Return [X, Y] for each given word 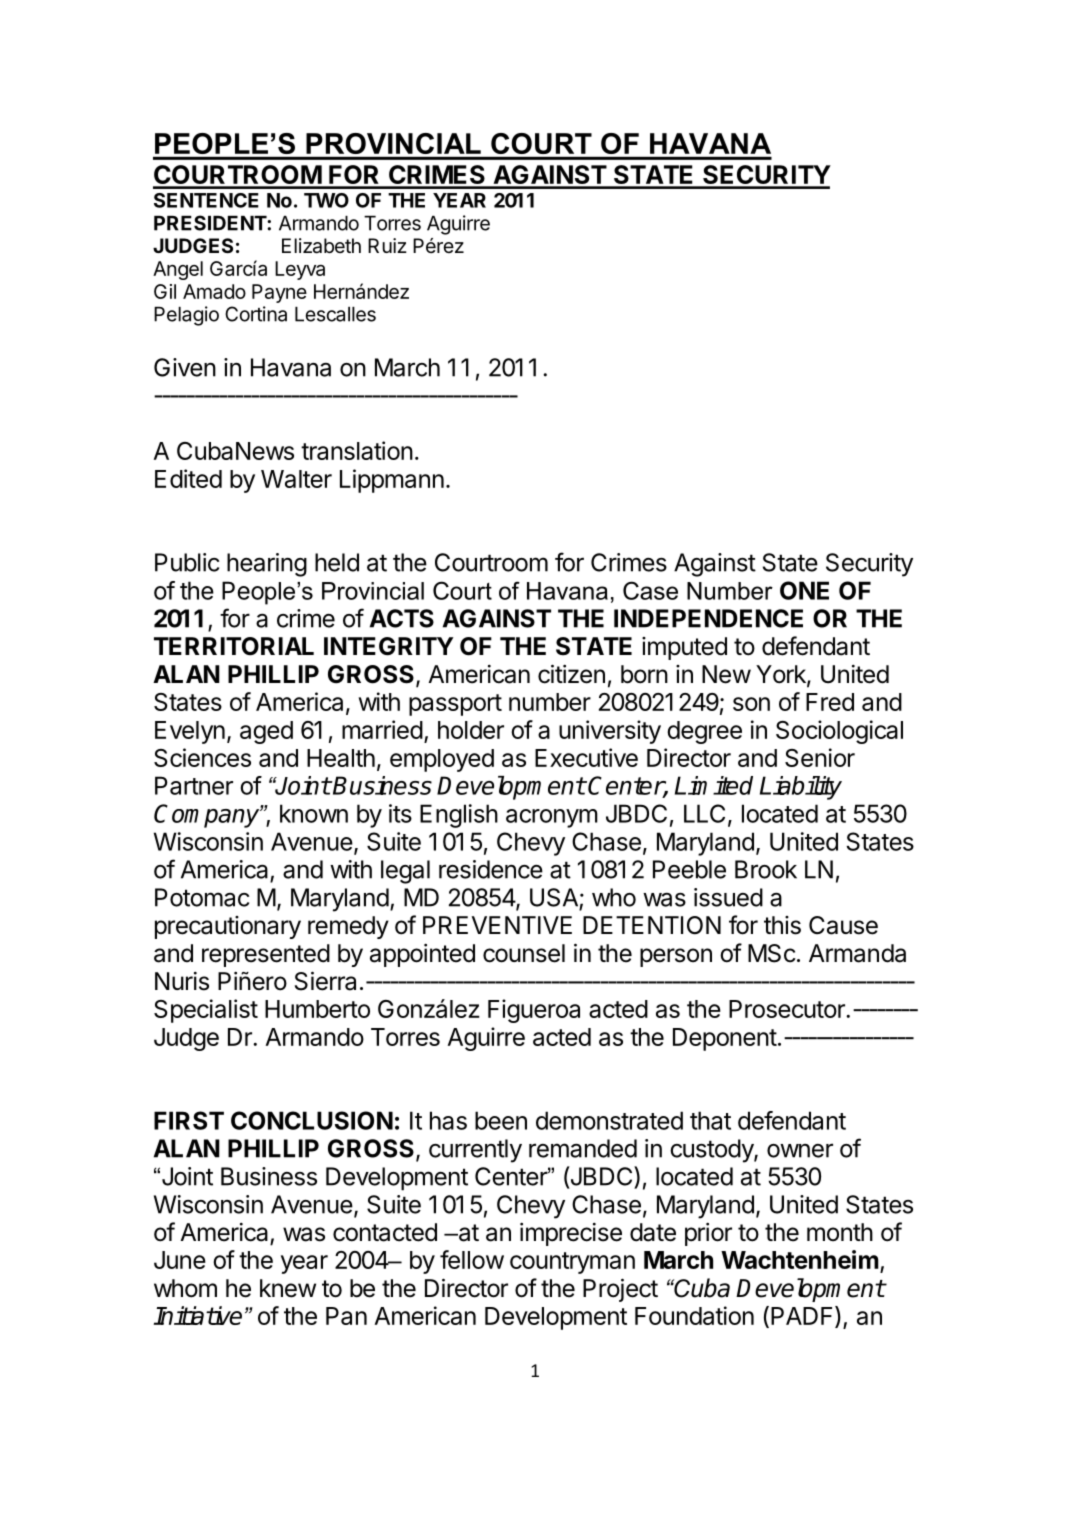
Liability [801, 788]
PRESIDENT [211, 223]
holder [471, 730]
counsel [524, 953]
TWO [326, 200]
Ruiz [387, 245]
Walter [296, 479]
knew [288, 1288]
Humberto [317, 1009]
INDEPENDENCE [708, 618]
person [676, 957]
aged [266, 732]
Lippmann [392, 481]
